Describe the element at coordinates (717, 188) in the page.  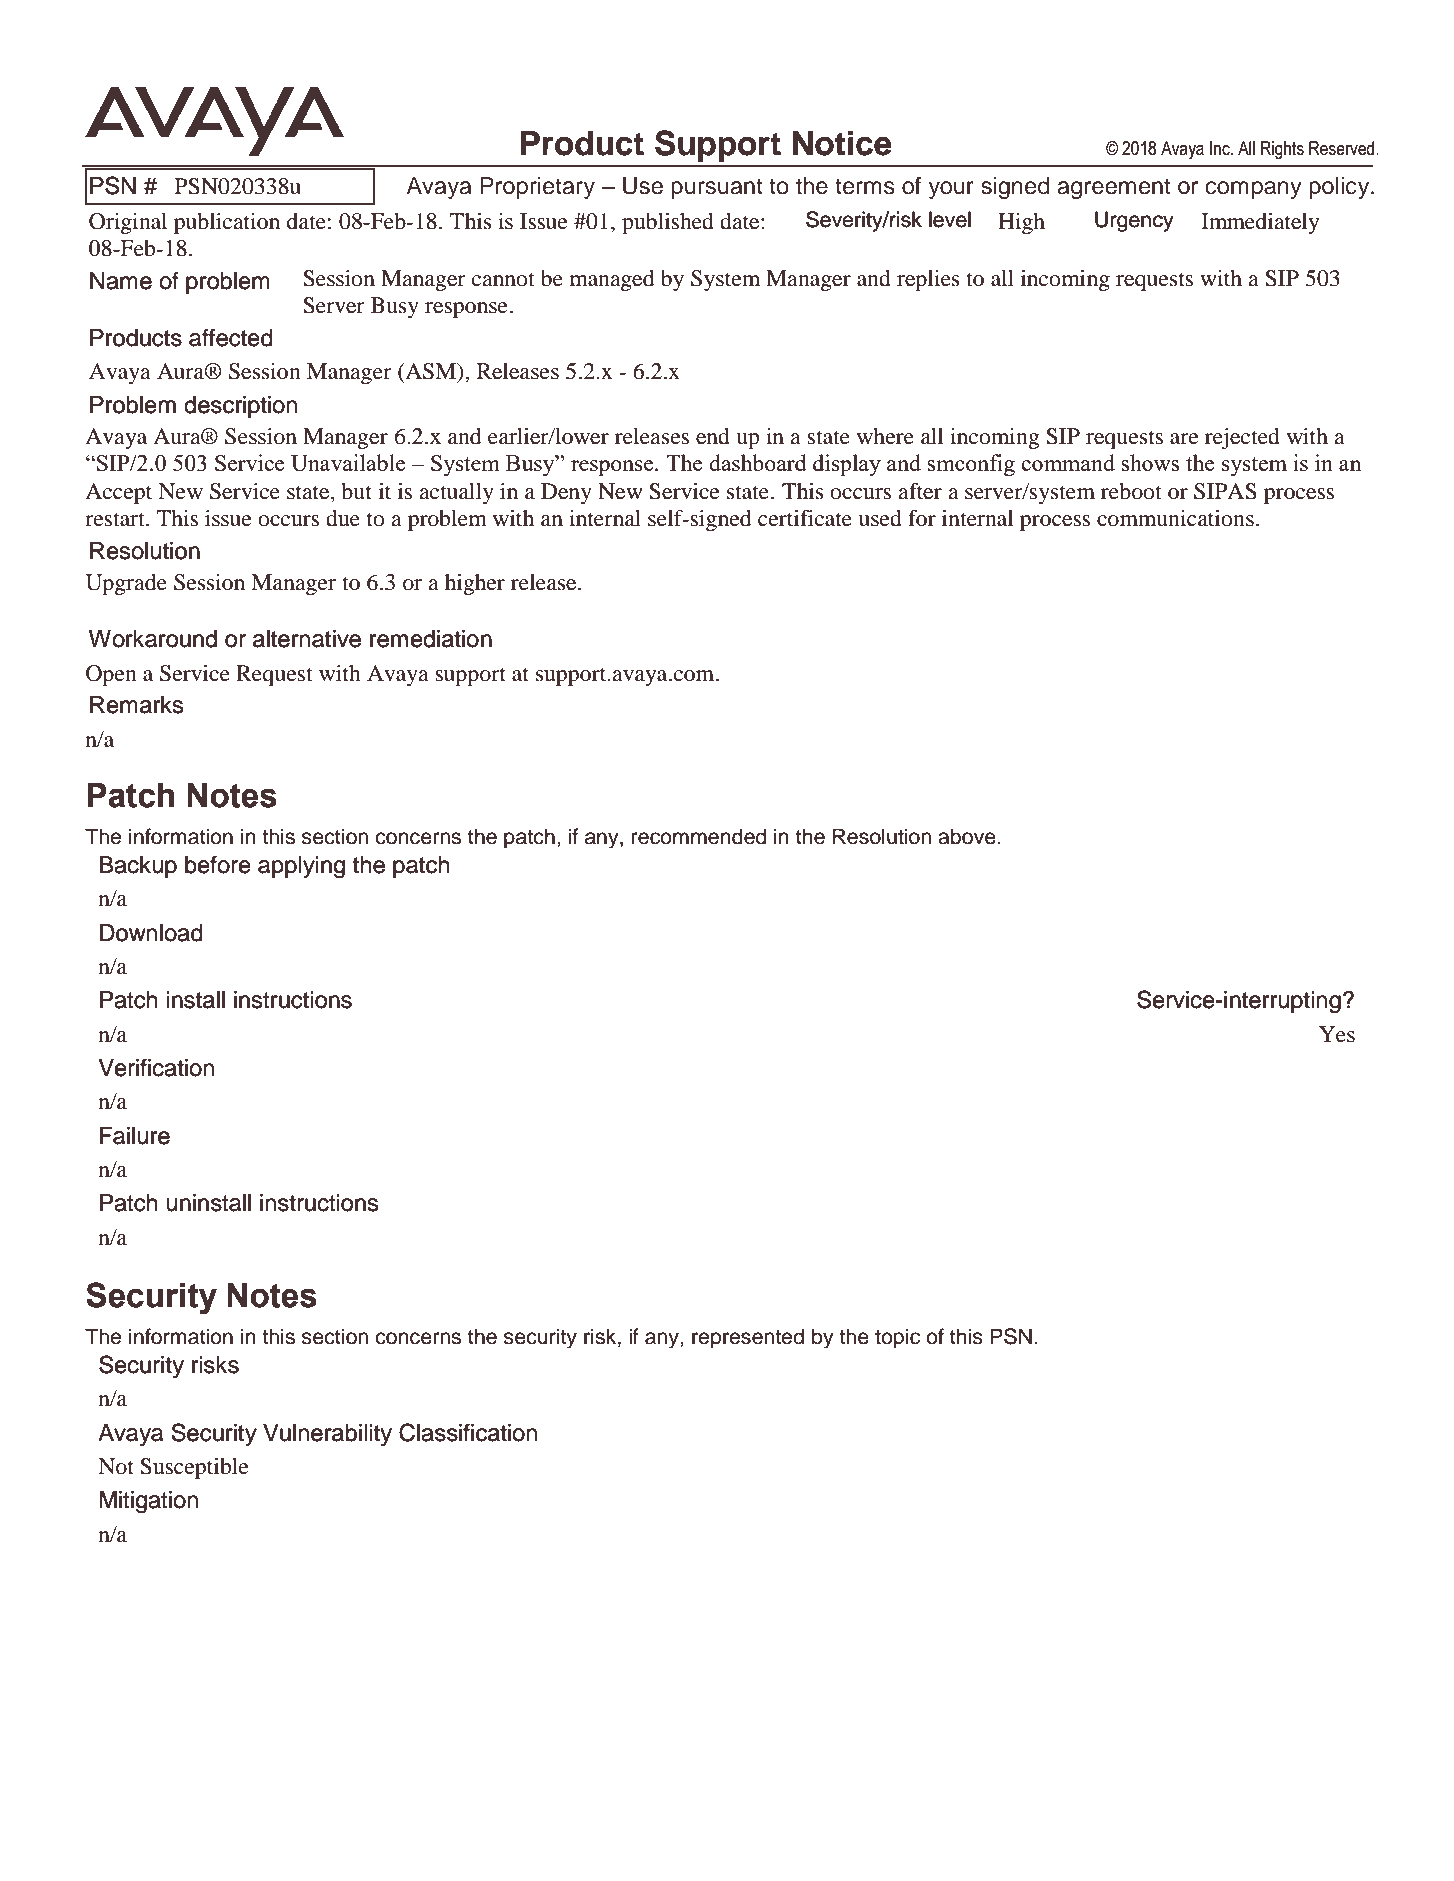
I see `pursuant` at that location.
